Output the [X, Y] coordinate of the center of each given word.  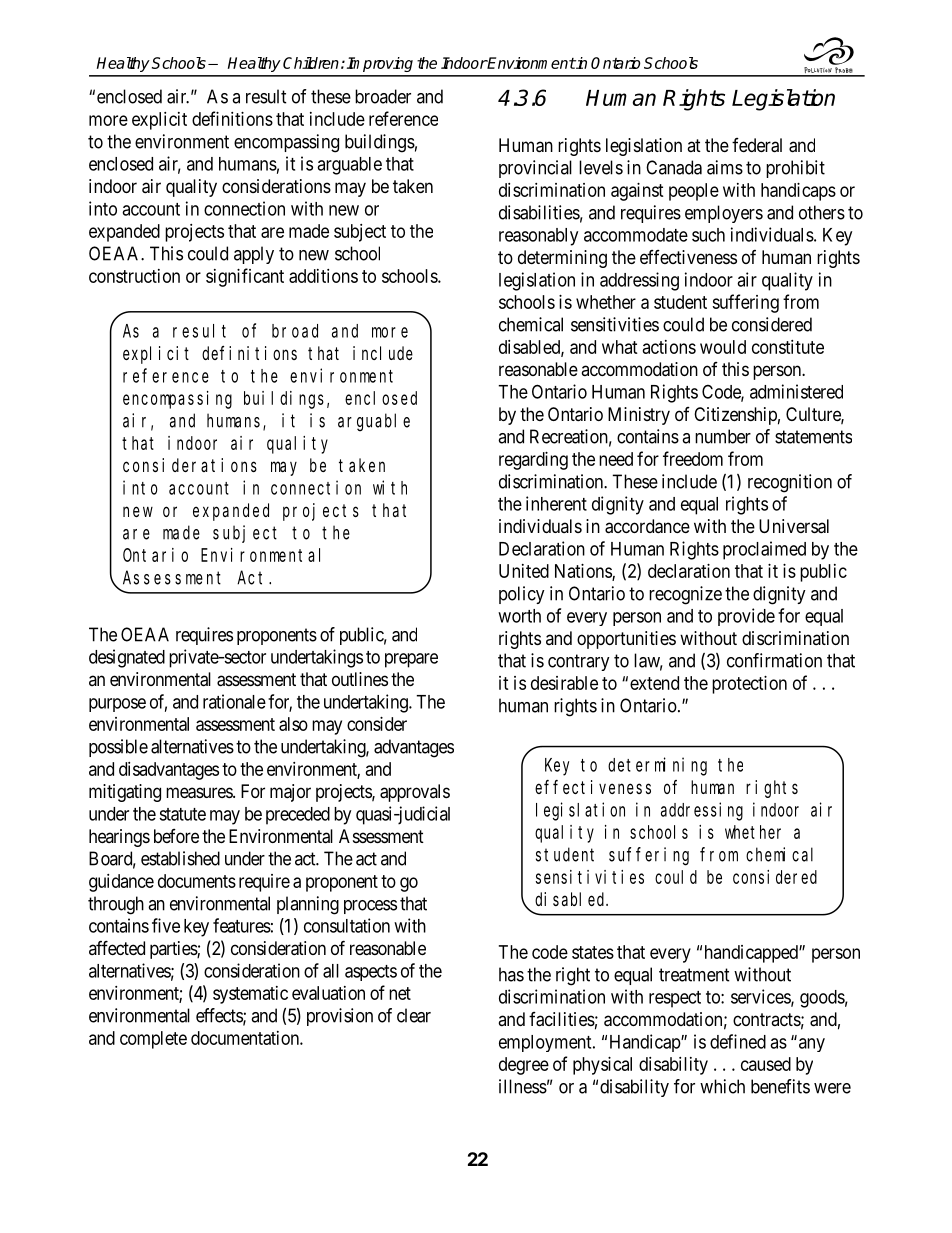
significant [245, 277]
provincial [535, 169]
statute [182, 814]
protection [749, 685]
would [723, 347]
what [620, 347]
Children [311, 63]
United [524, 571]
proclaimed [764, 550]
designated [127, 658]
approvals [415, 793]
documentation [246, 1038]
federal [757, 145]
